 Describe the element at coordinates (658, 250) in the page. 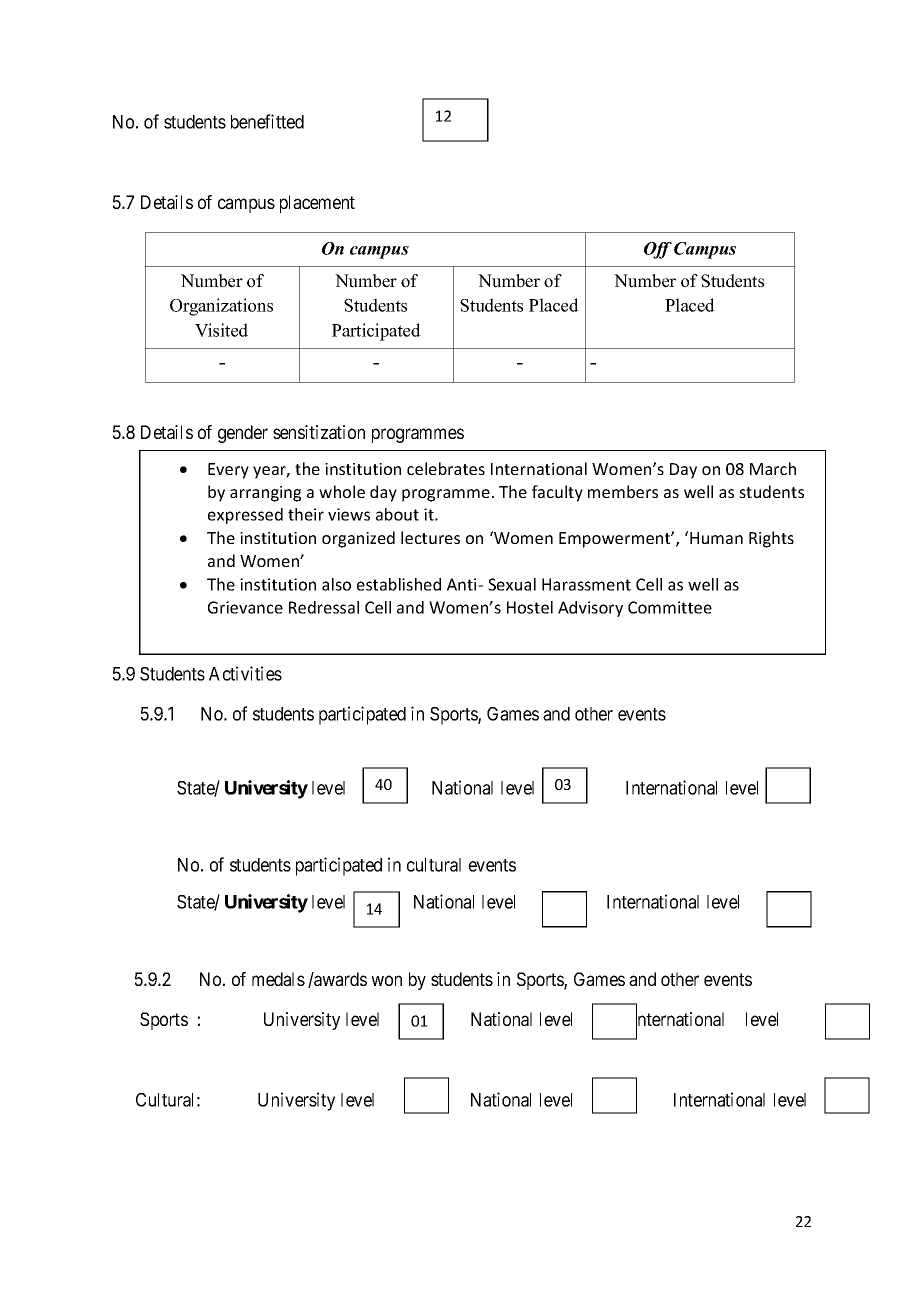

I see `Off` at that location.
